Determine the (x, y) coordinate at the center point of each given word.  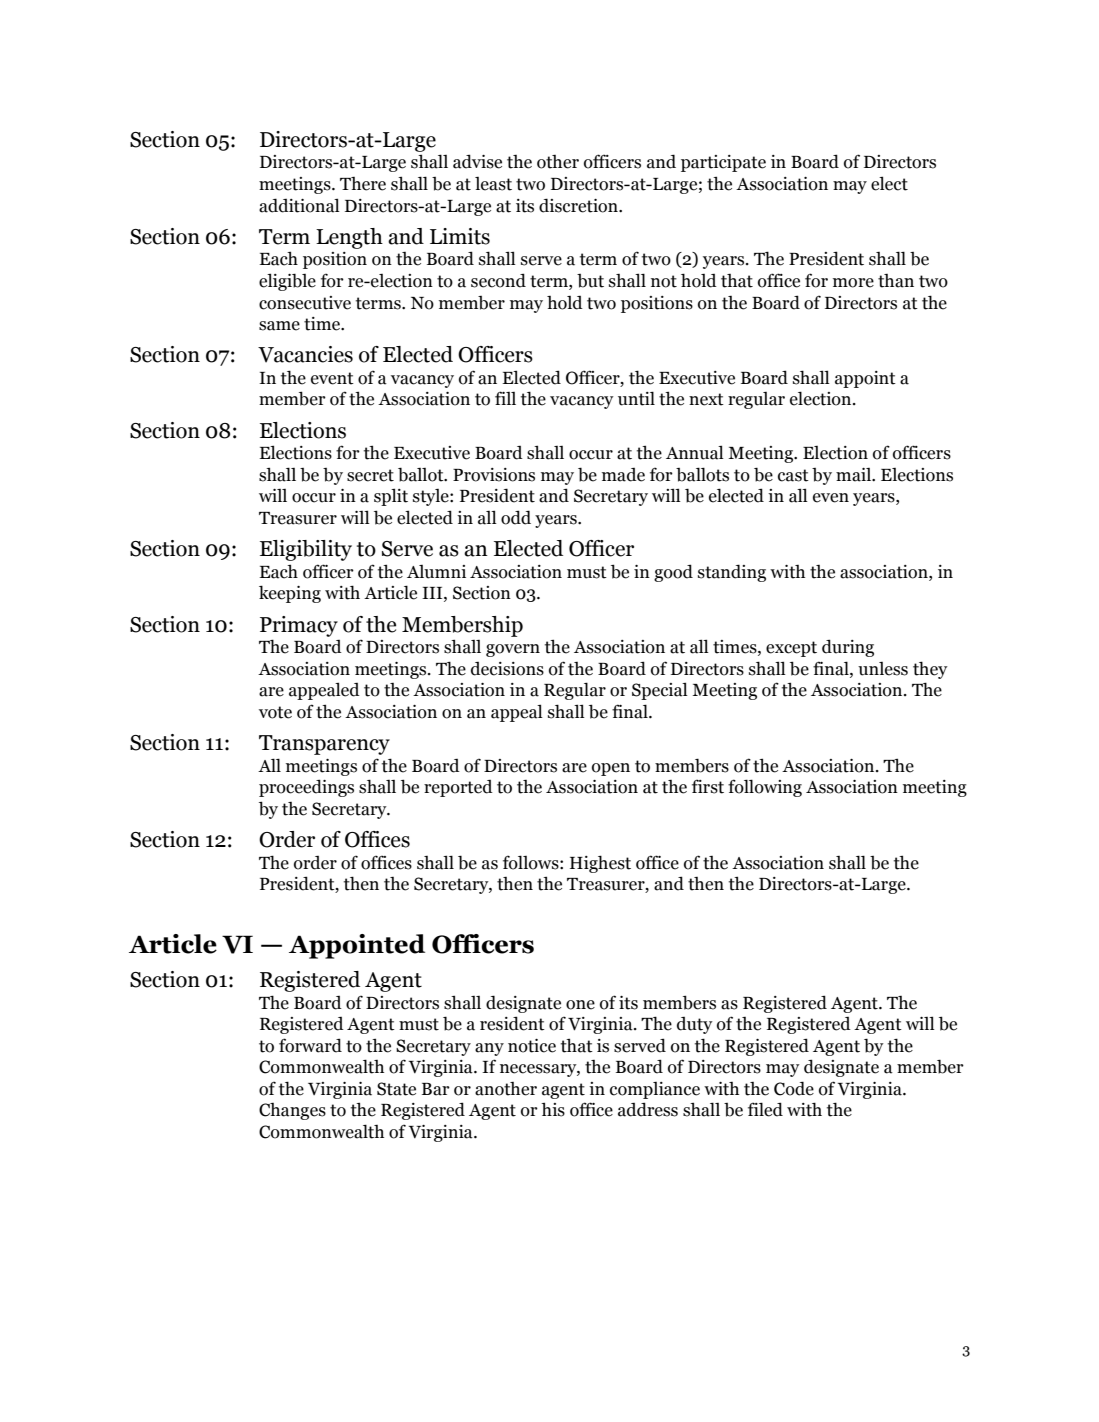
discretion (579, 205)
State (396, 1089)
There (363, 184)
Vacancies (305, 354)
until (636, 398)
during (848, 648)
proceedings (306, 788)
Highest (600, 864)
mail (854, 475)
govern (513, 650)
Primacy (299, 626)
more (853, 283)
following (765, 788)
